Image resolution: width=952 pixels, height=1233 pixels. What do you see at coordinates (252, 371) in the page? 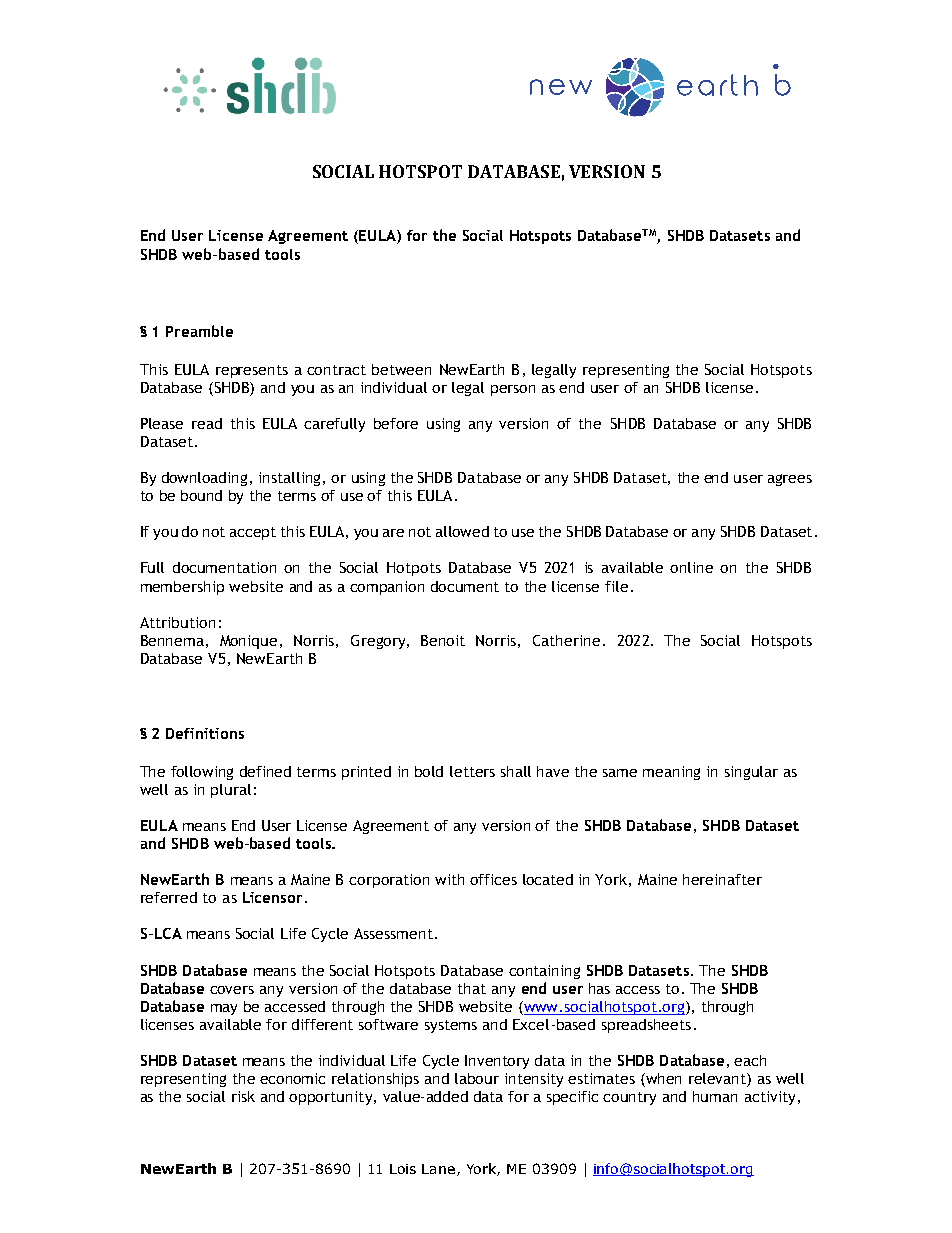
I see `represents` at bounding box center [252, 371].
